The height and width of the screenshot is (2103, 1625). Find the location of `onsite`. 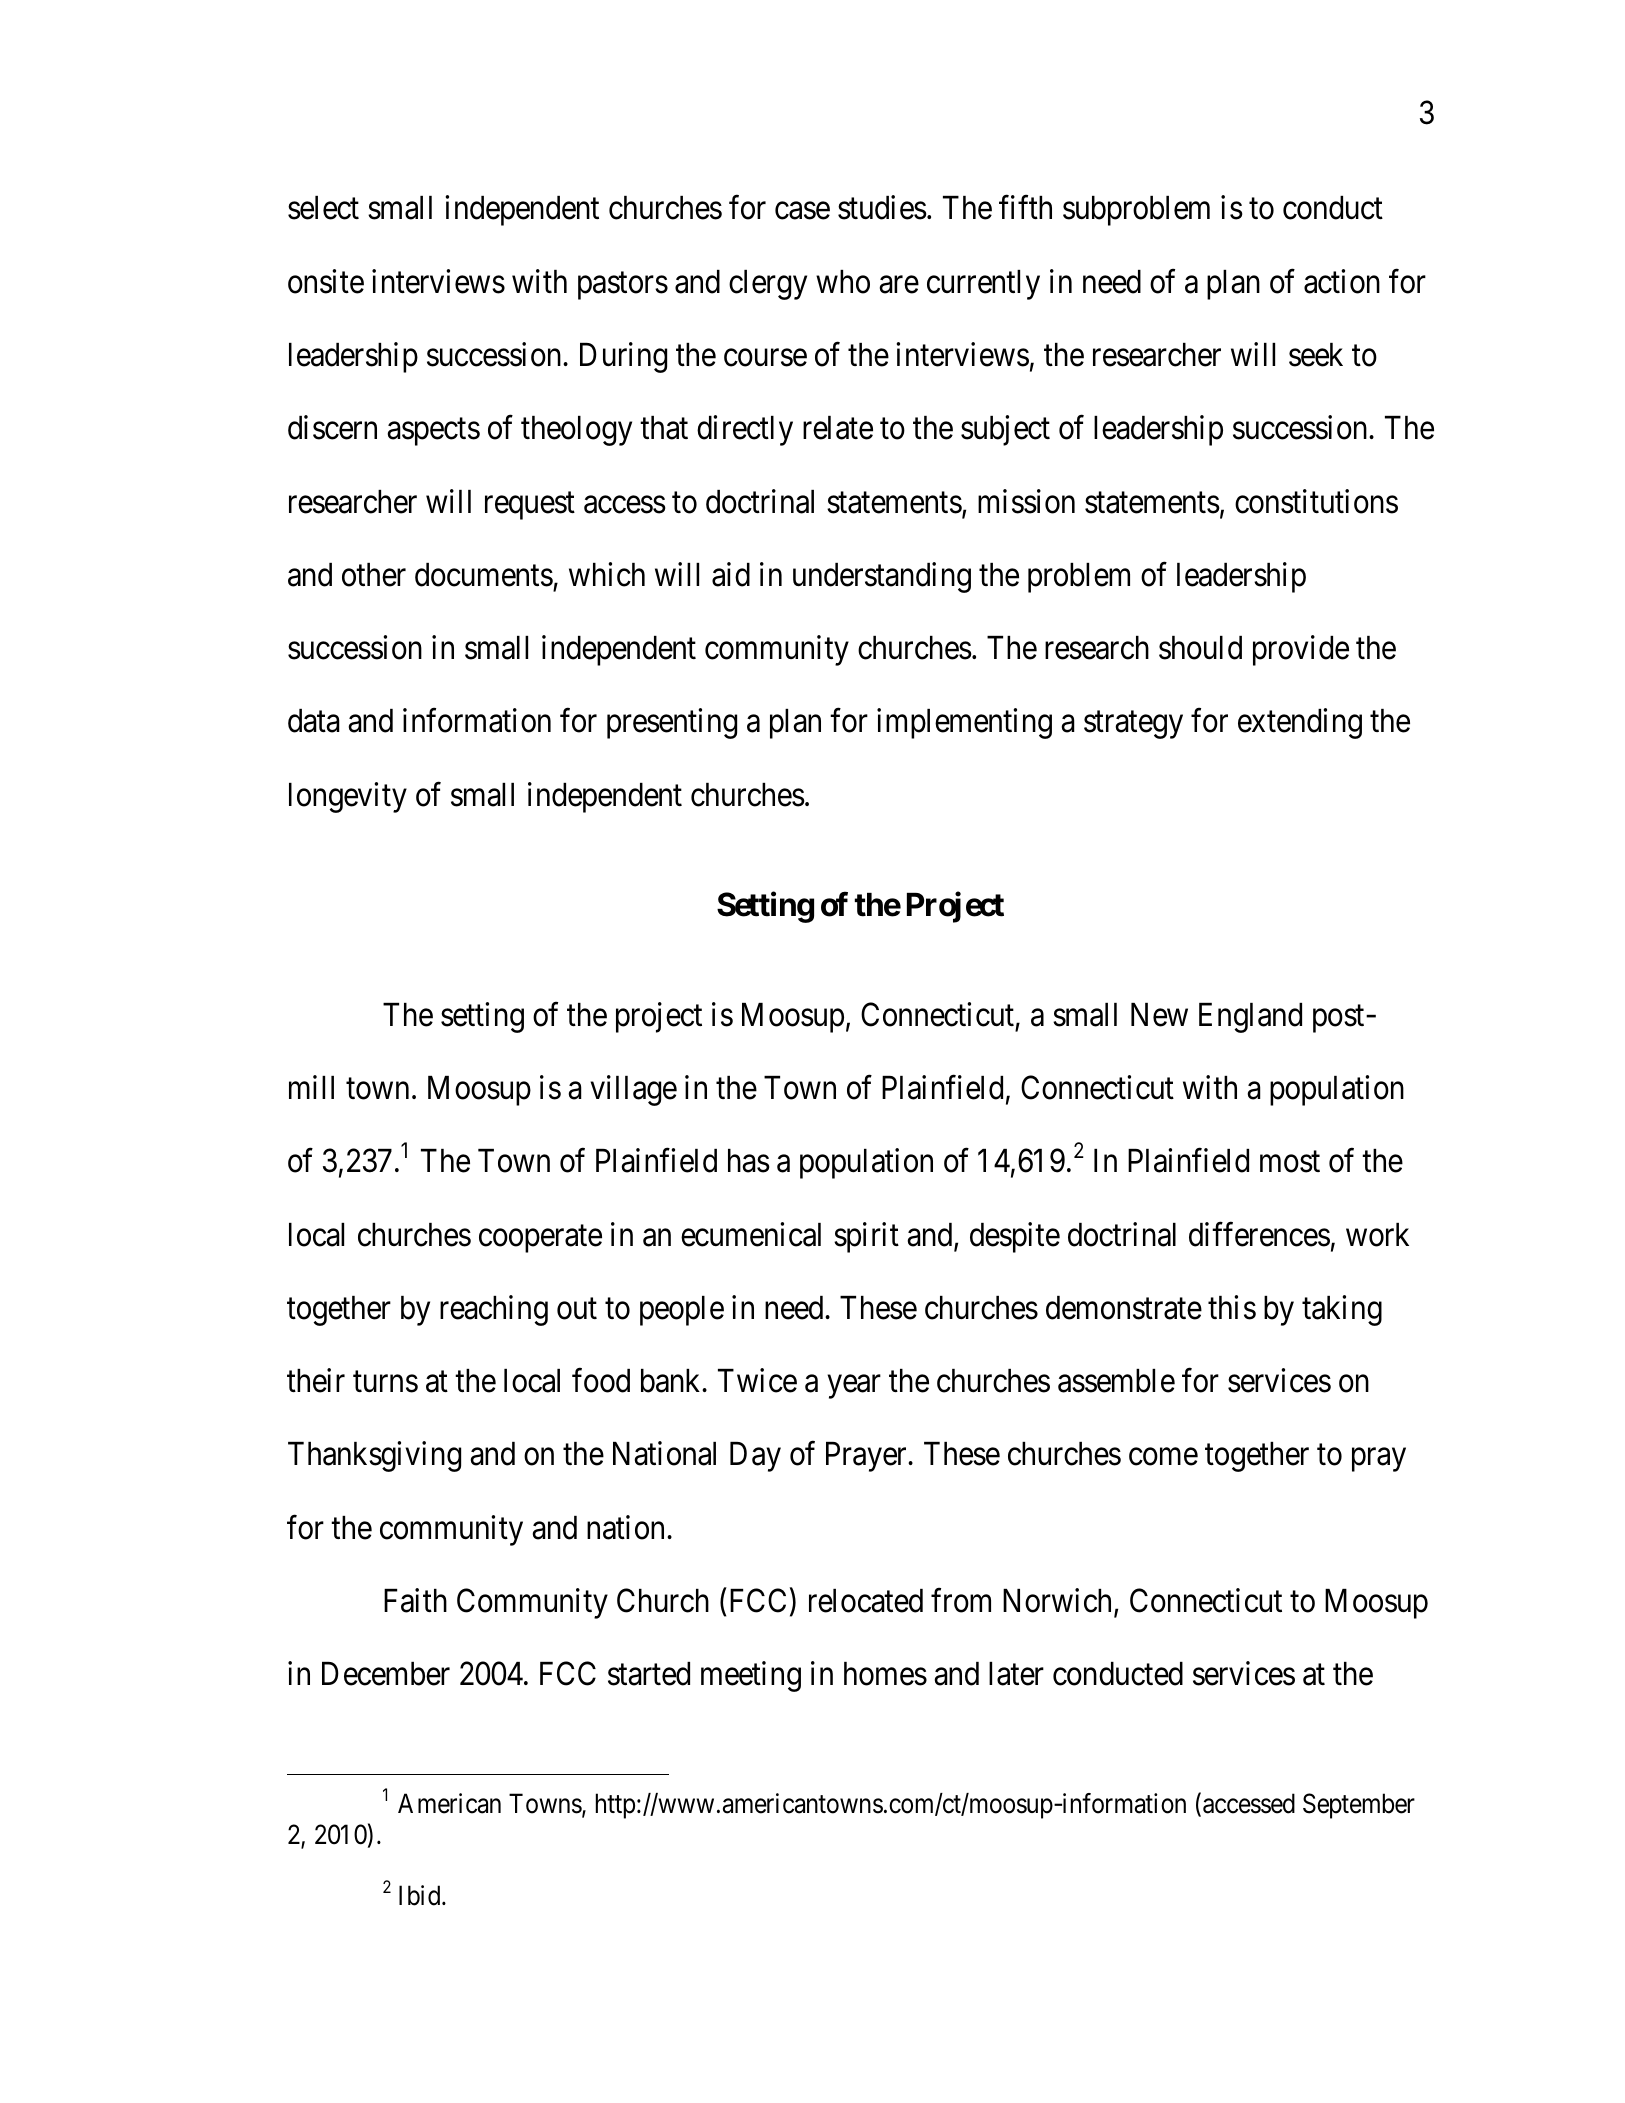

onsite is located at coordinates (326, 281).
